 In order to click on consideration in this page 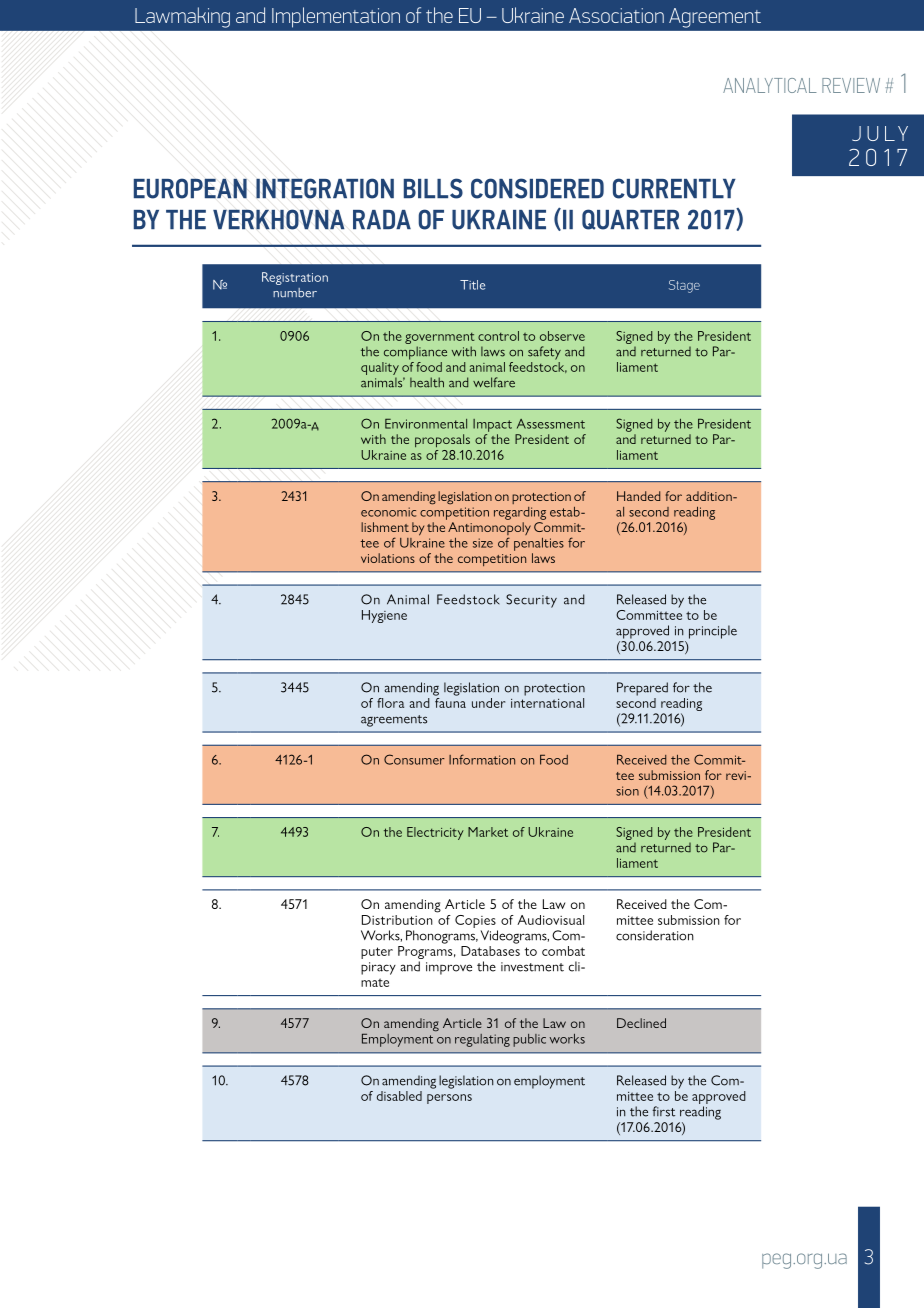, I will do `click(655, 935)`.
